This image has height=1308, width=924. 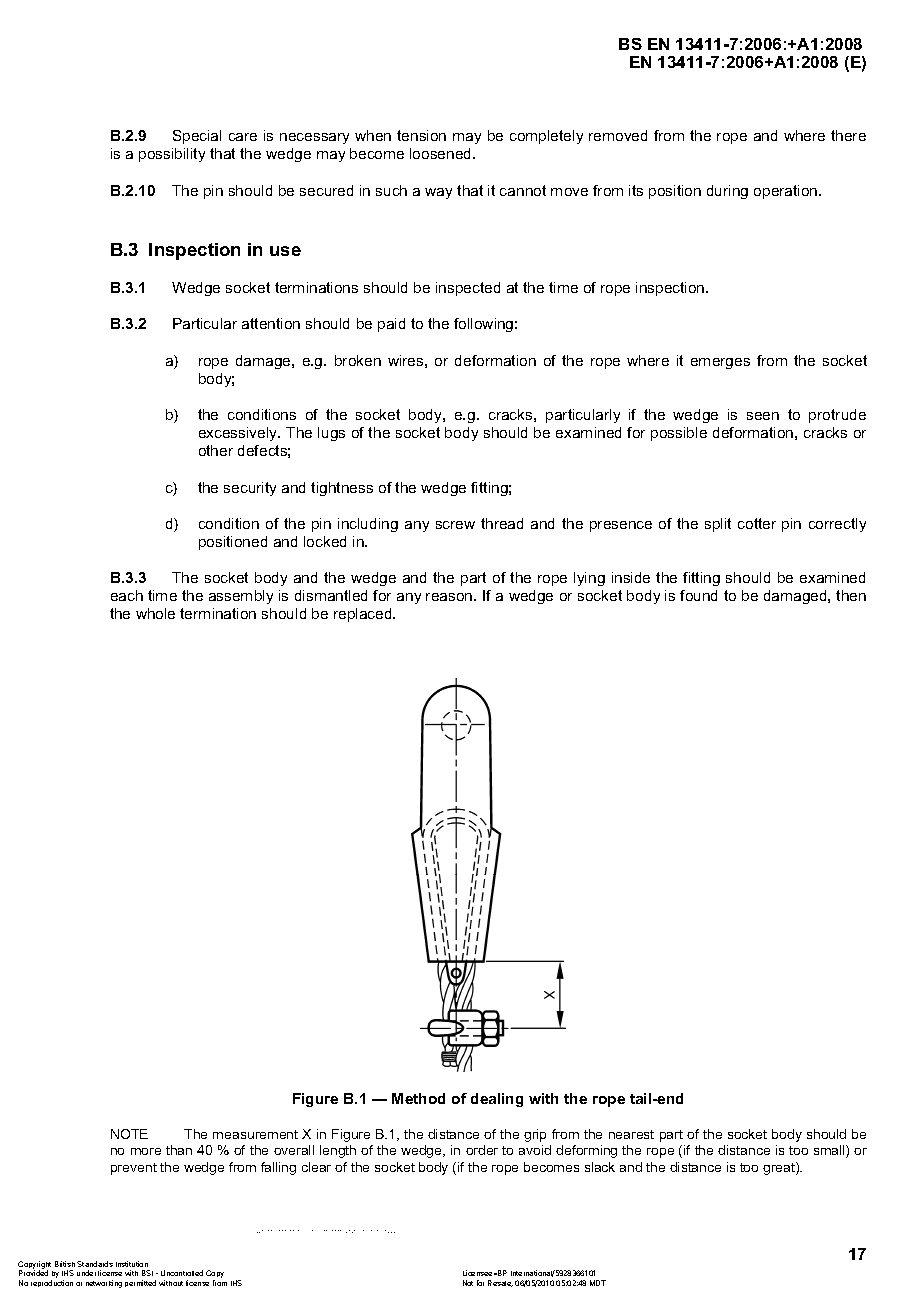 What do you see at coordinates (500, 1283) in the image?
I see `Resale` at bounding box center [500, 1283].
